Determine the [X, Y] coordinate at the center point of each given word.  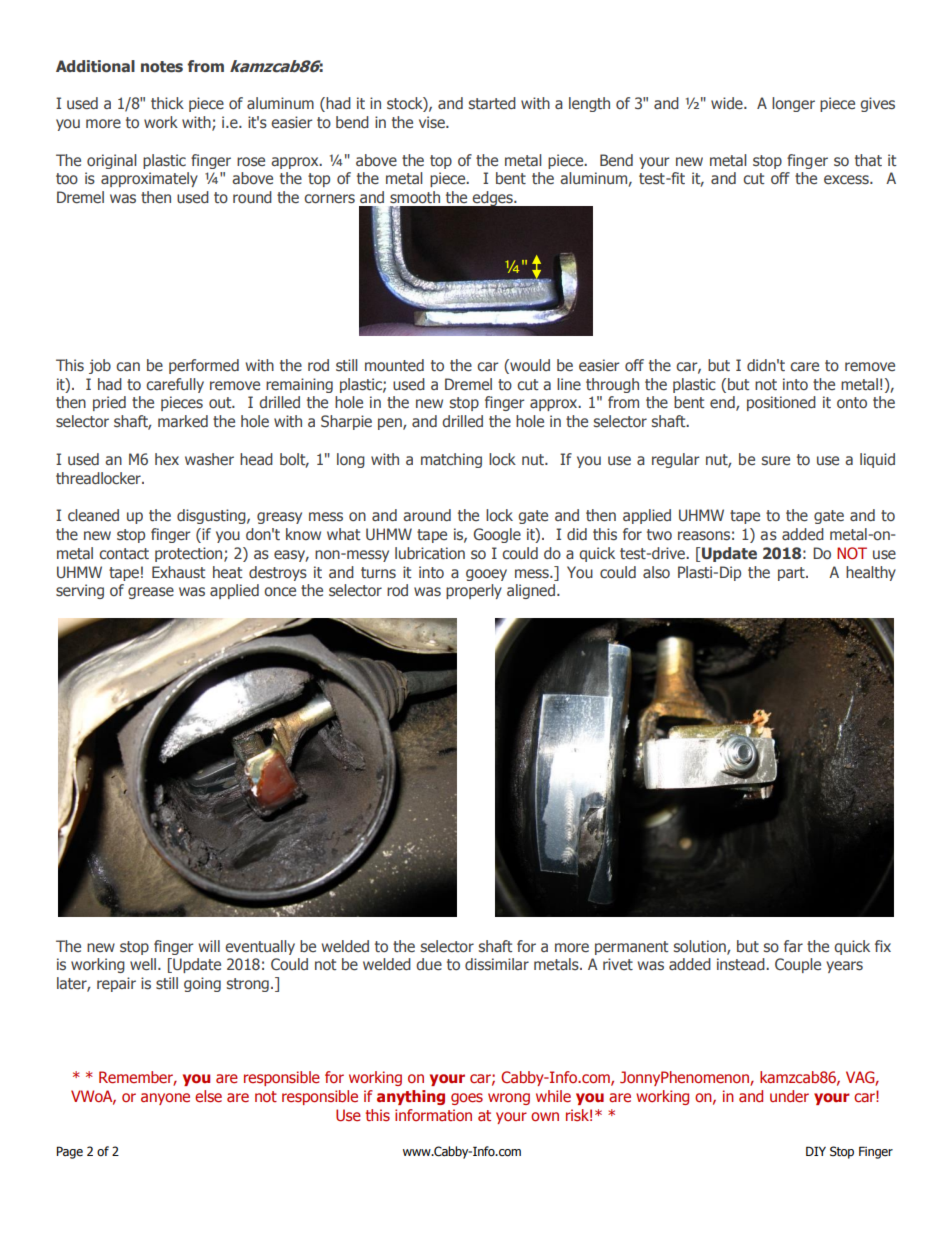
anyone [165, 1099]
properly [474, 591]
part [792, 574]
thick [167, 103]
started [492, 103]
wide [728, 103]
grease [151, 593]
